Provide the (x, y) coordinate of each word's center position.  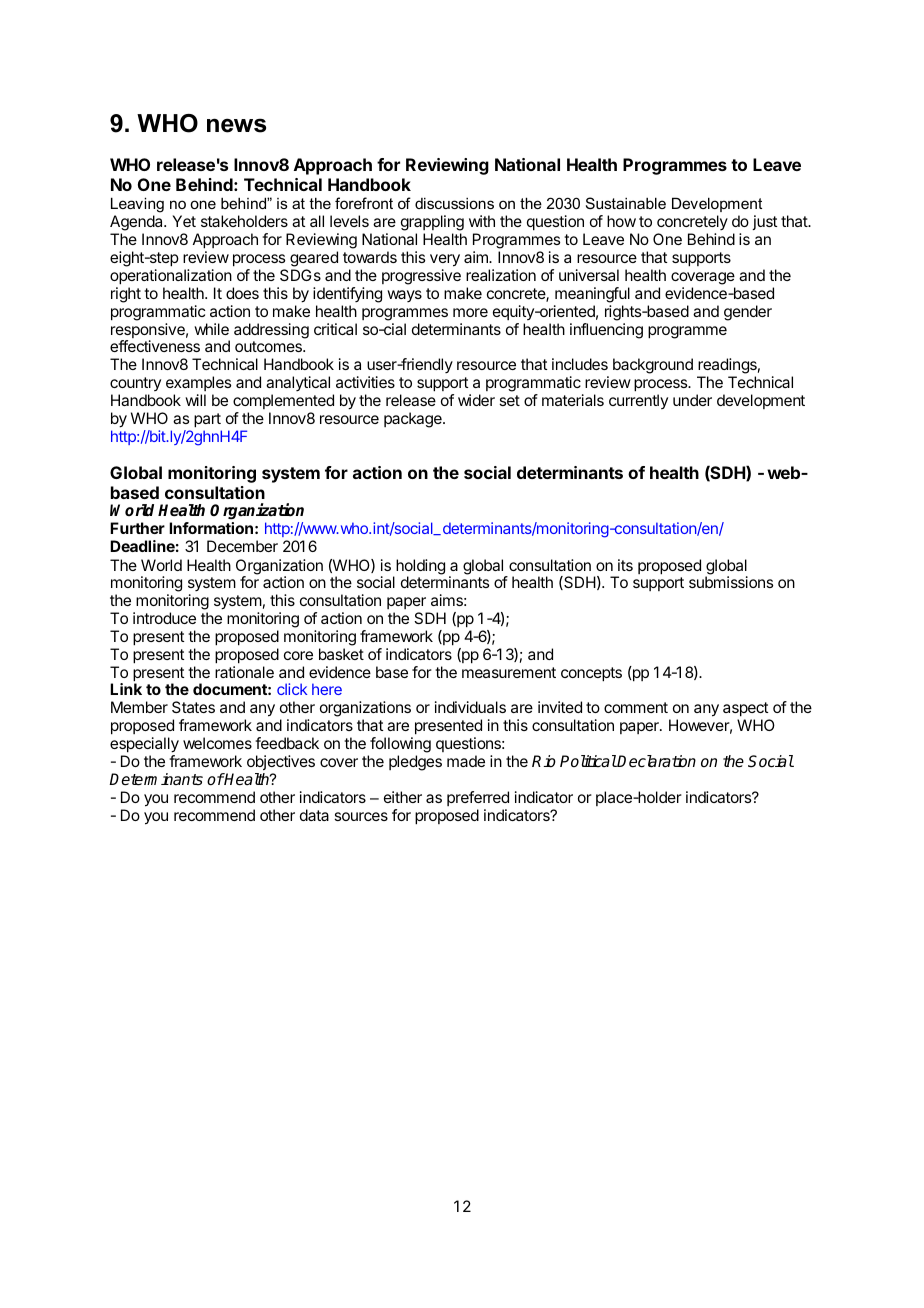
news (236, 125)
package (414, 420)
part (207, 420)
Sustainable (626, 203)
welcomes (217, 743)
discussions (454, 203)
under (692, 400)
